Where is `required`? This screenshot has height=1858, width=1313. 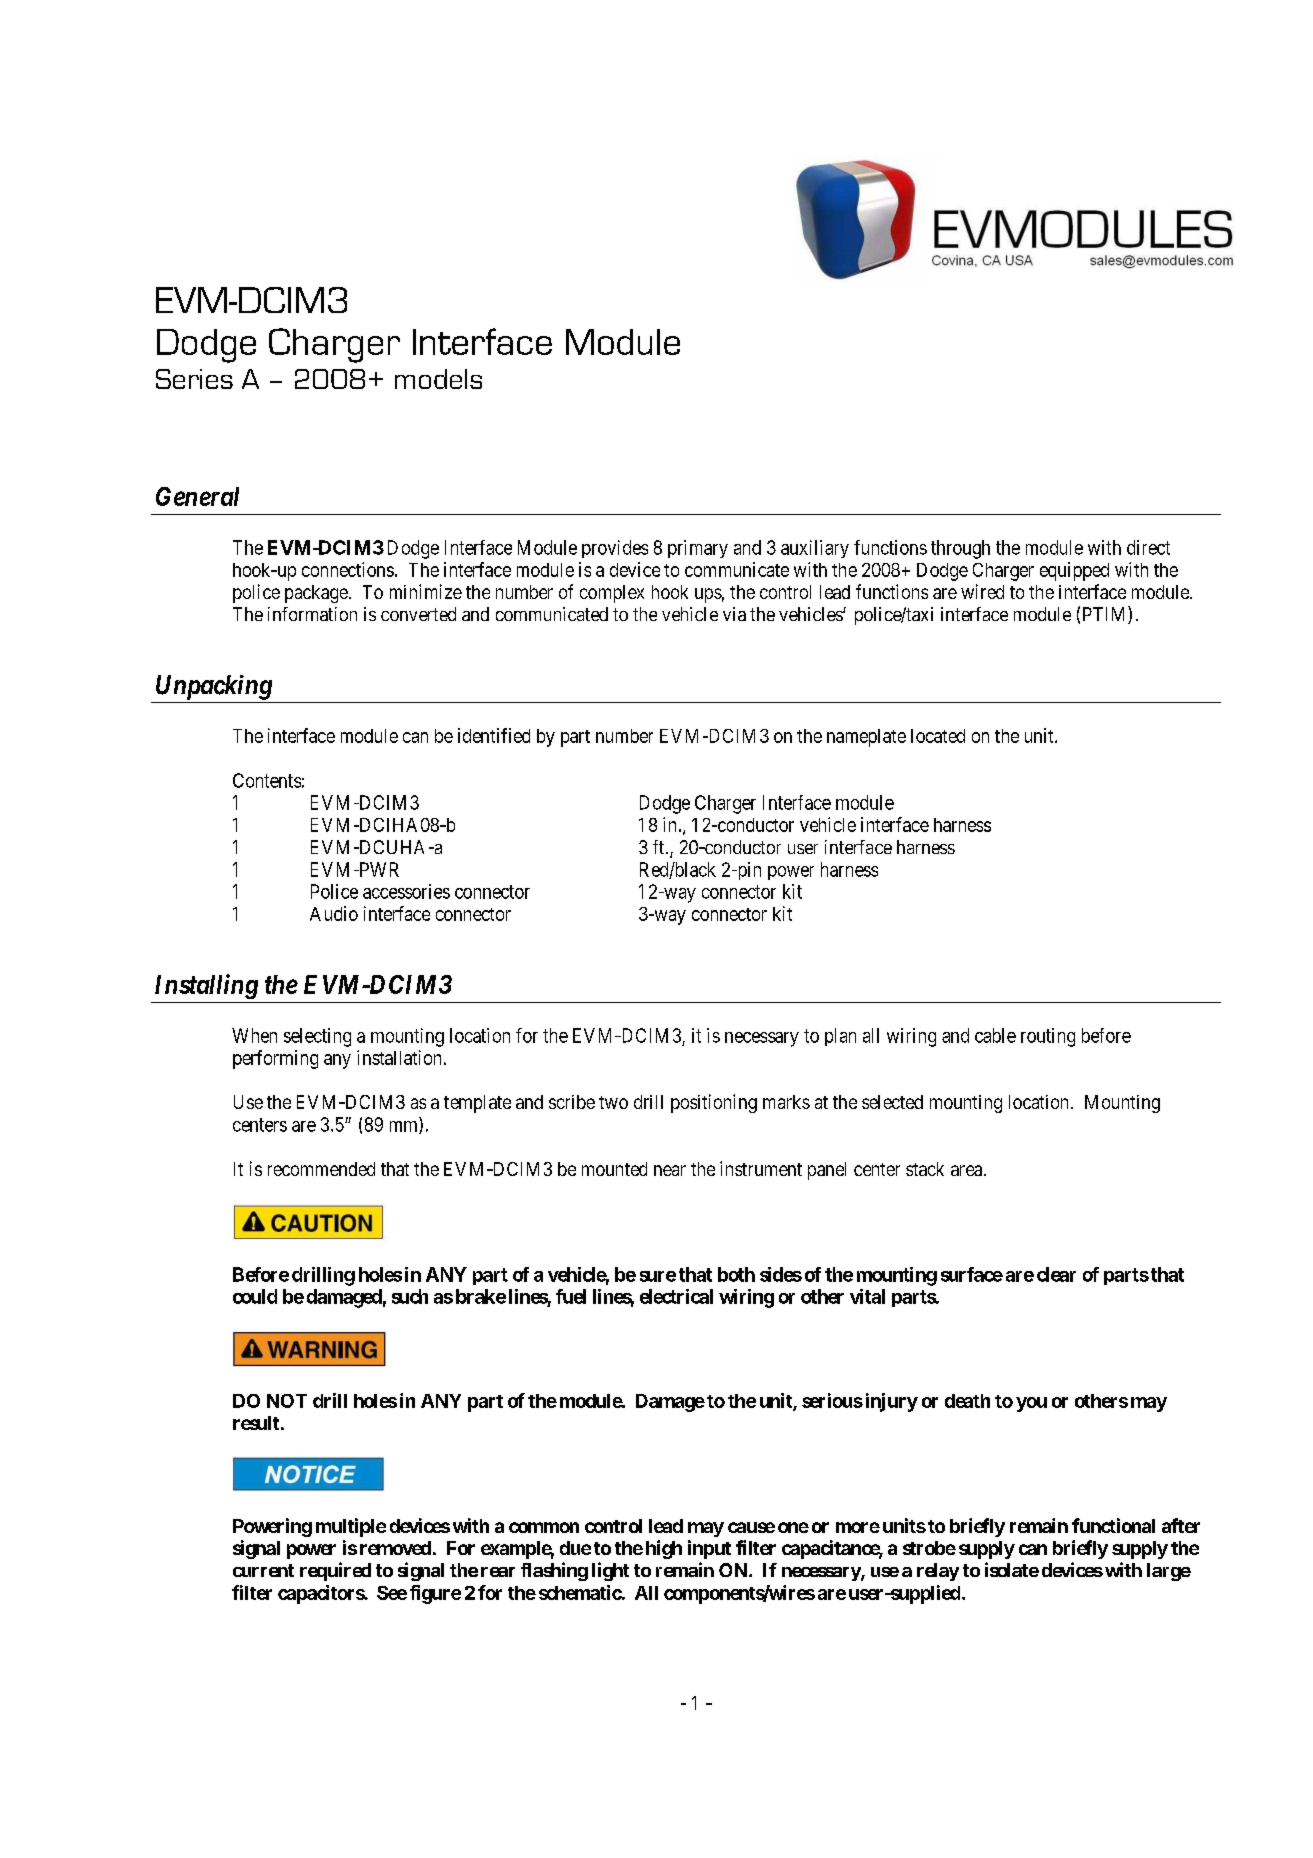 required is located at coordinates (335, 1571).
